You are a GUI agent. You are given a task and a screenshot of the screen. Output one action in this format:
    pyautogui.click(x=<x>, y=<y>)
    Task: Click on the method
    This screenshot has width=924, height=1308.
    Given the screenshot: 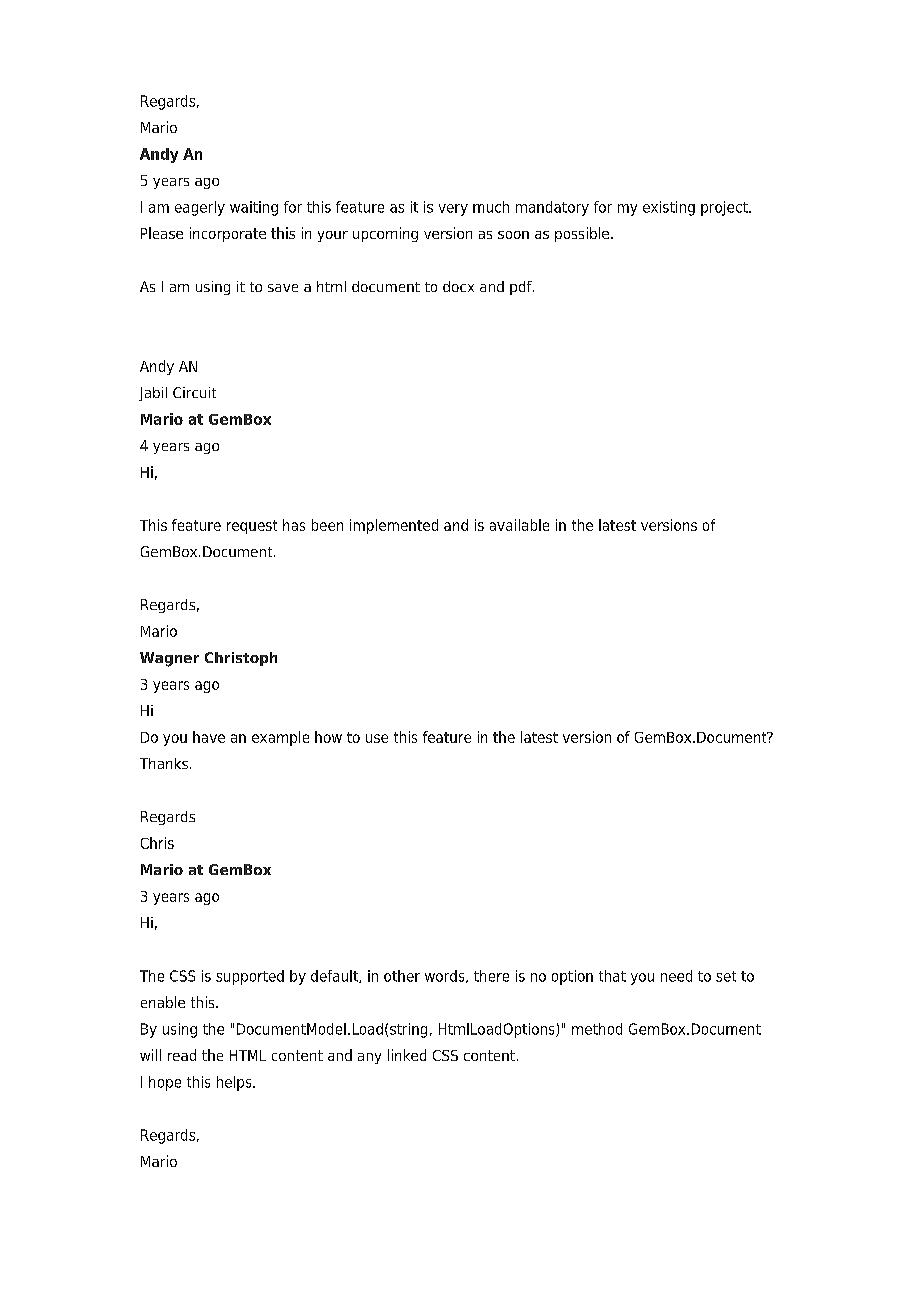 What is the action you would take?
    pyautogui.click(x=597, y=1029)
